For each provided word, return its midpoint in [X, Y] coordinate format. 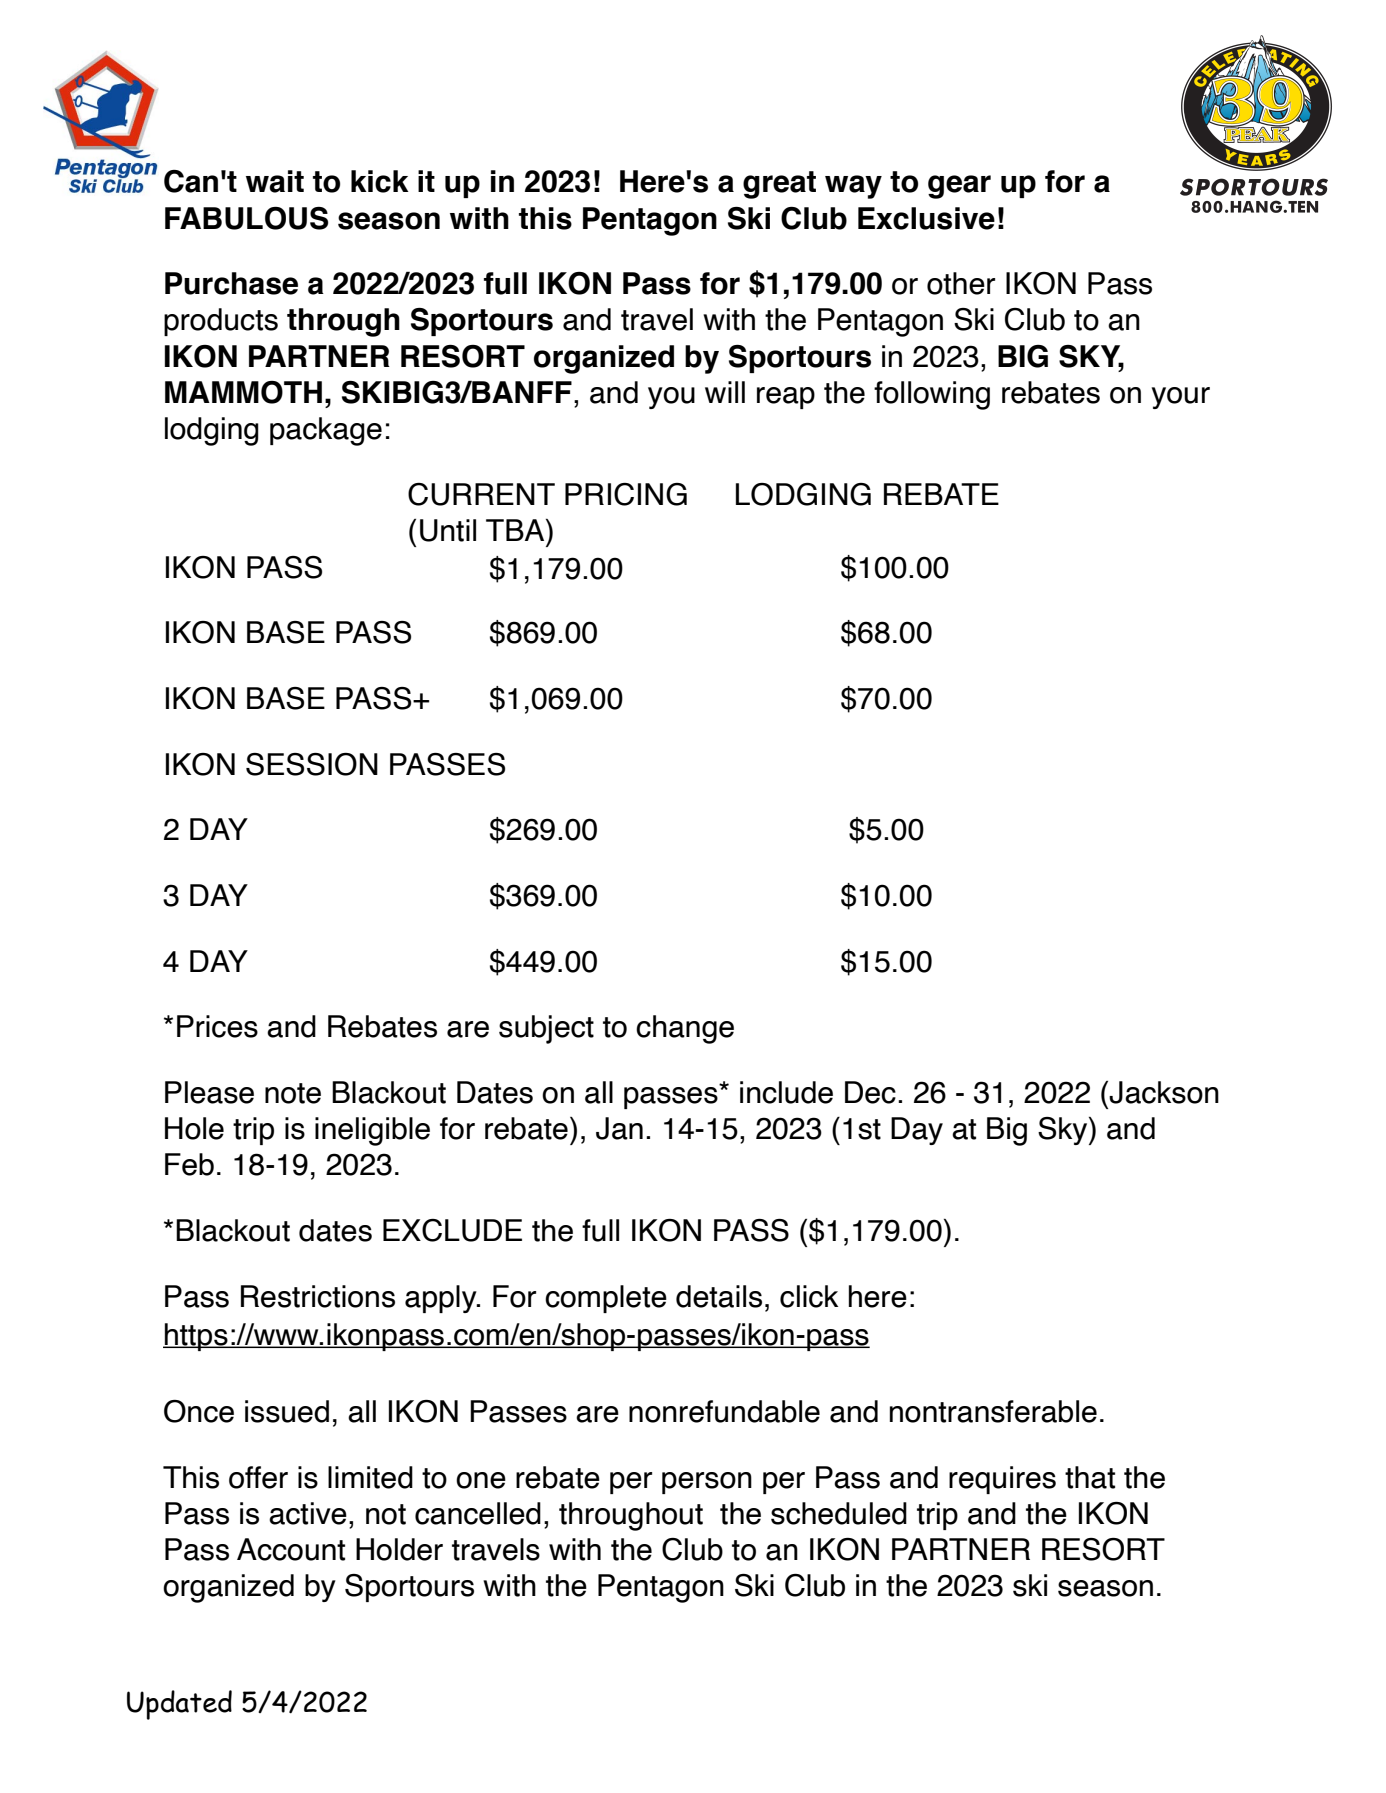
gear [959, 187]
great [779, 185]
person [707, 1483]
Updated [179, 1705]
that [1090, 1477]
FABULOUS [246, 218]
